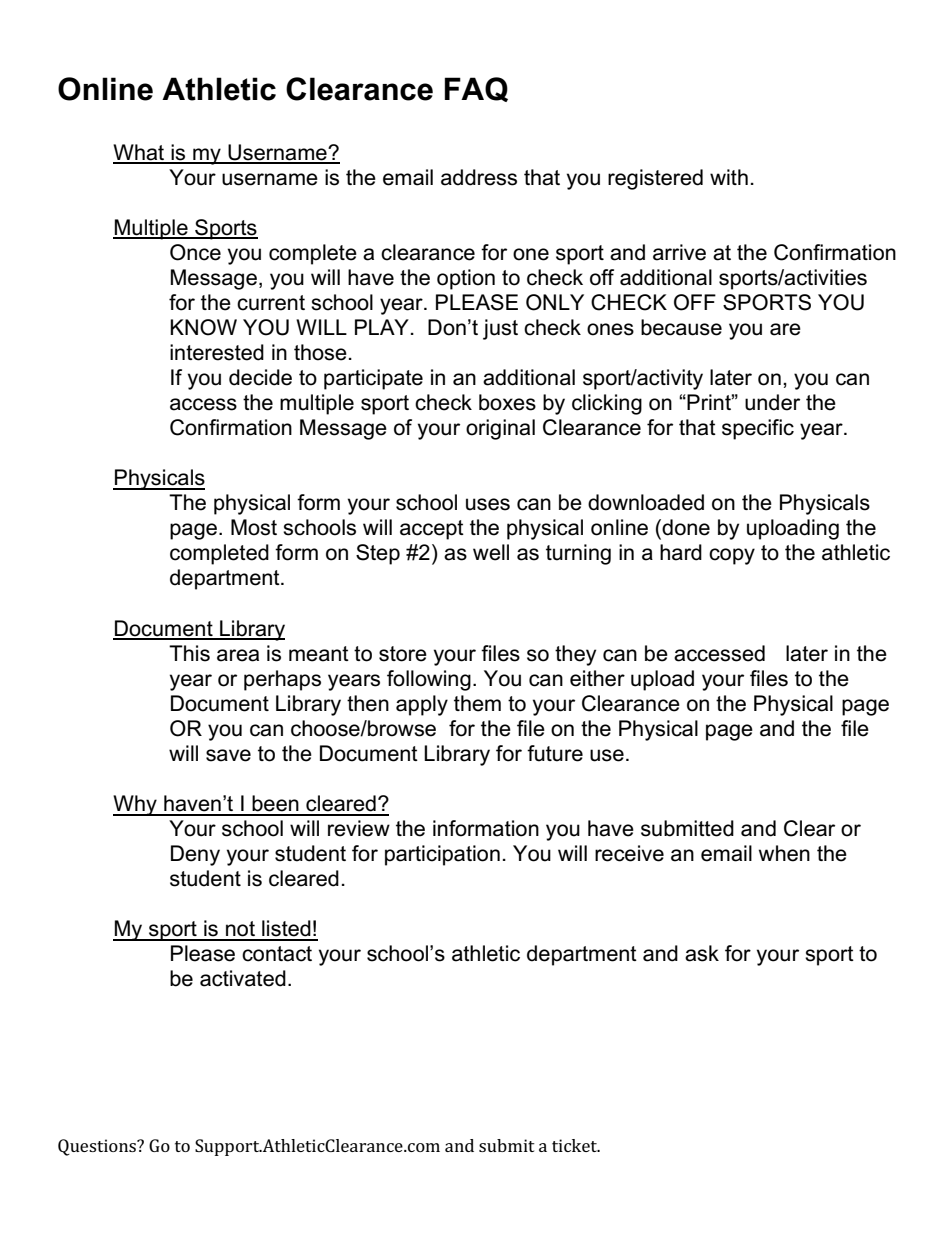  What do you see at coordinates (575, 1145) in the screenshot?
I see `ticket` at bounding box center [575, 1145].
